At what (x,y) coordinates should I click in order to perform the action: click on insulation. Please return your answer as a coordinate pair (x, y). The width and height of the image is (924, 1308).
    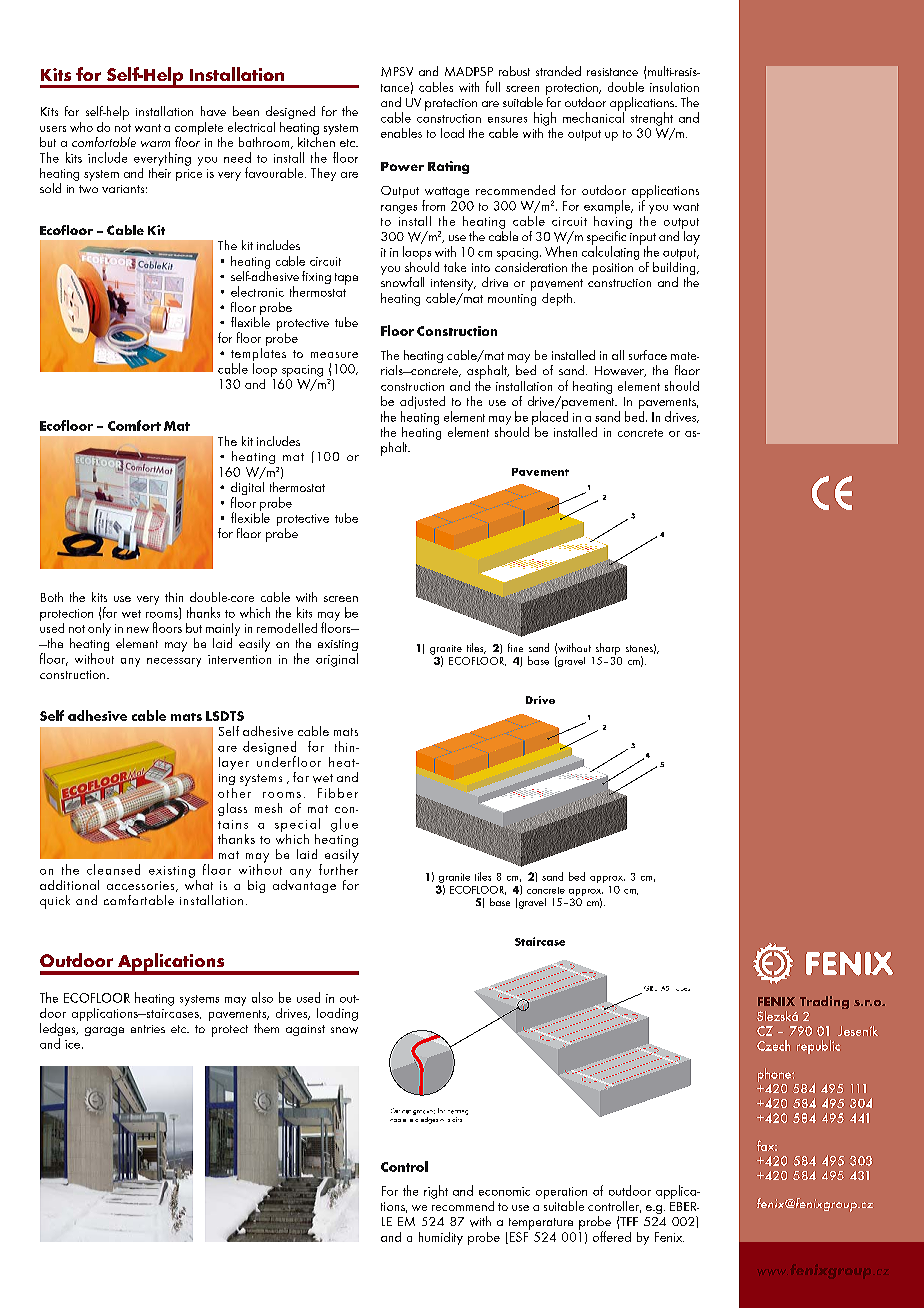
    Looking at the image, I should click on (674, 87).
